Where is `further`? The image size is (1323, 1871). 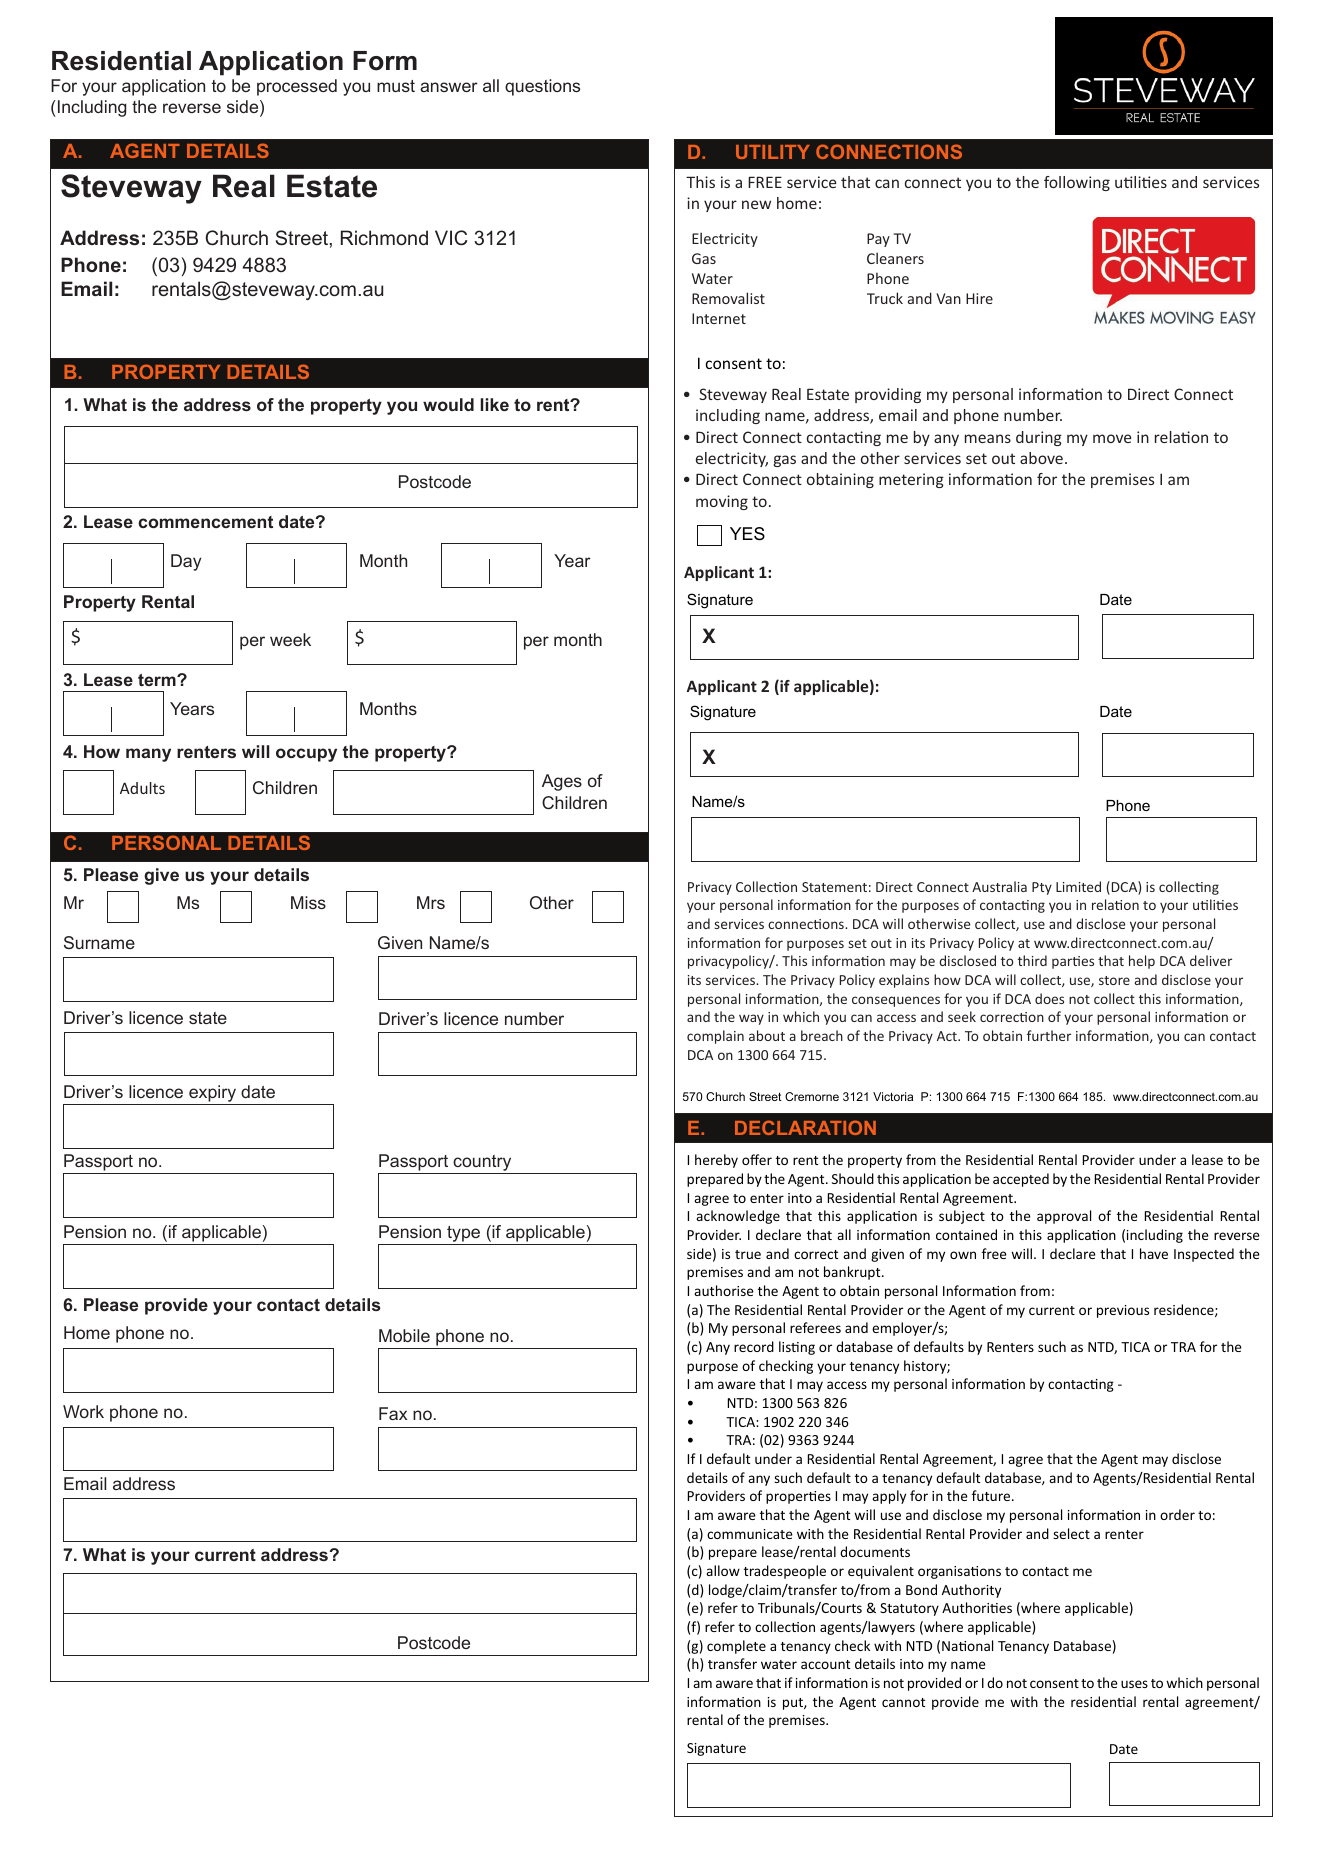 further is located at coordinates (1049, 1035).
